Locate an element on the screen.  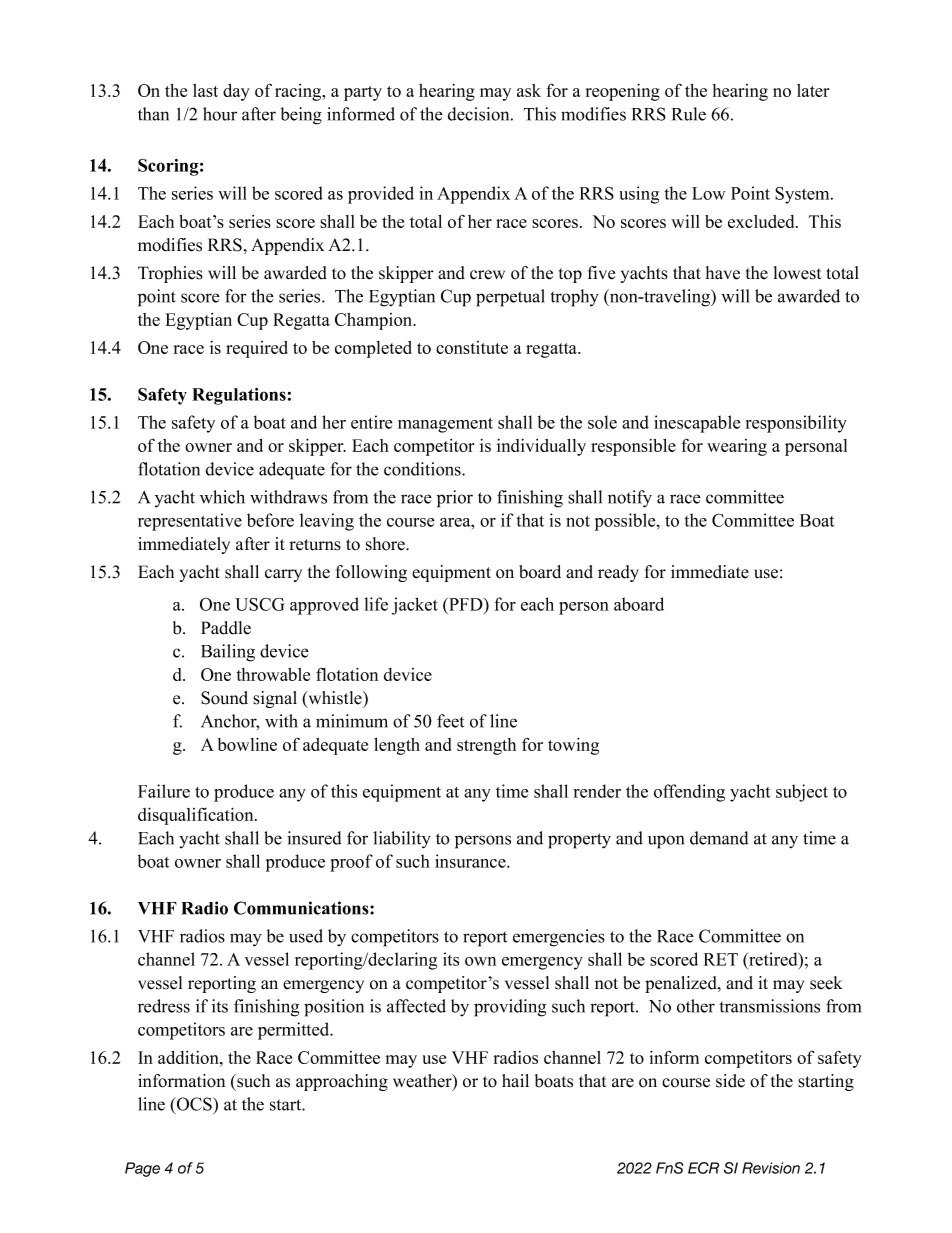
hail is located at coordinates (515, 1080).
